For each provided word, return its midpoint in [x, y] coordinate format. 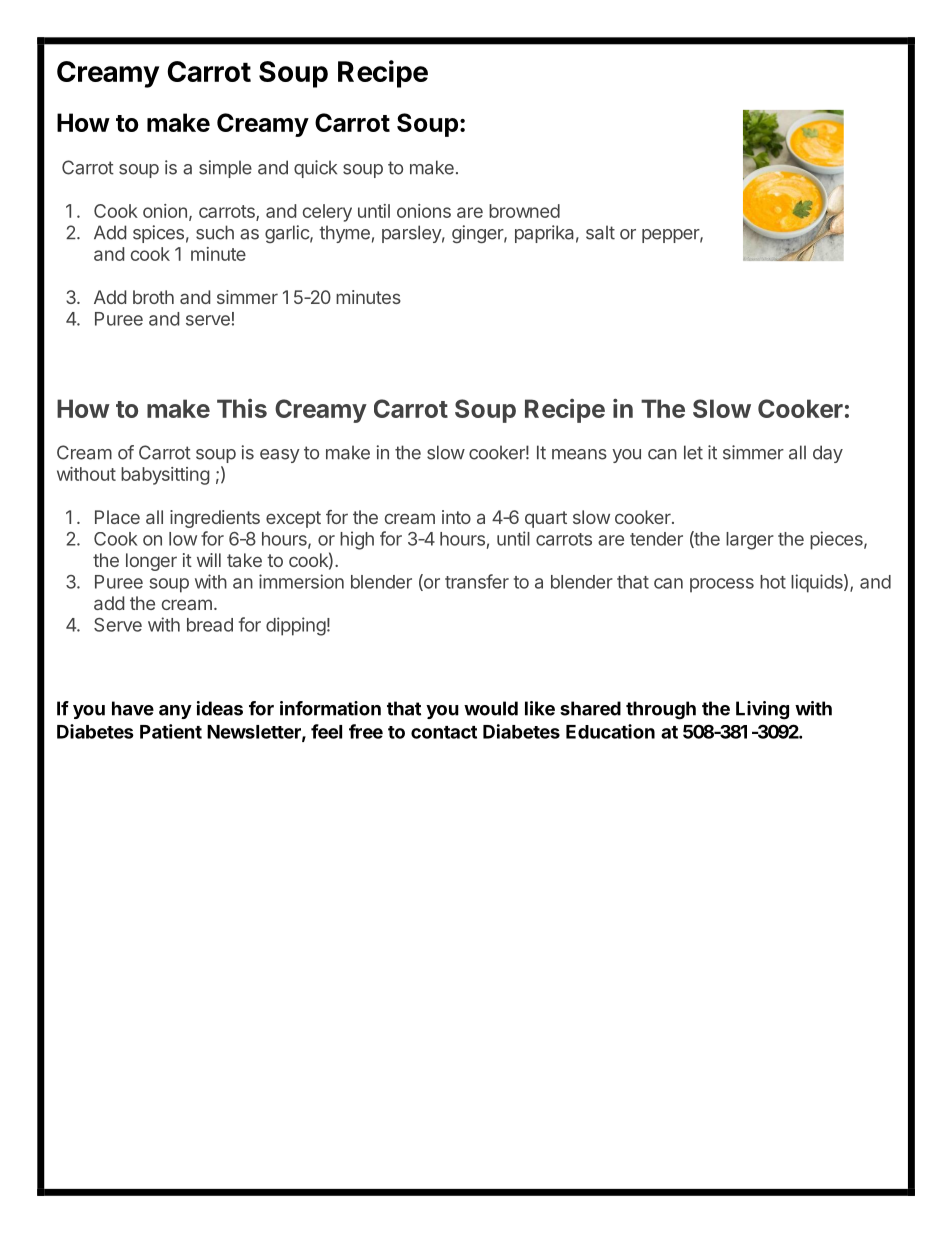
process [722, 585]
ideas [220, 708]
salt [600, 232]
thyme [344, 234]
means [579, 454]
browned [524, 211]
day [828, 454]
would [491, 708]
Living [762, 710]
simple [225, 169]
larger [750, 541]
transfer [477, 581]
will [209, 560]
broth [153, 297]
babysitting [165, 476]
